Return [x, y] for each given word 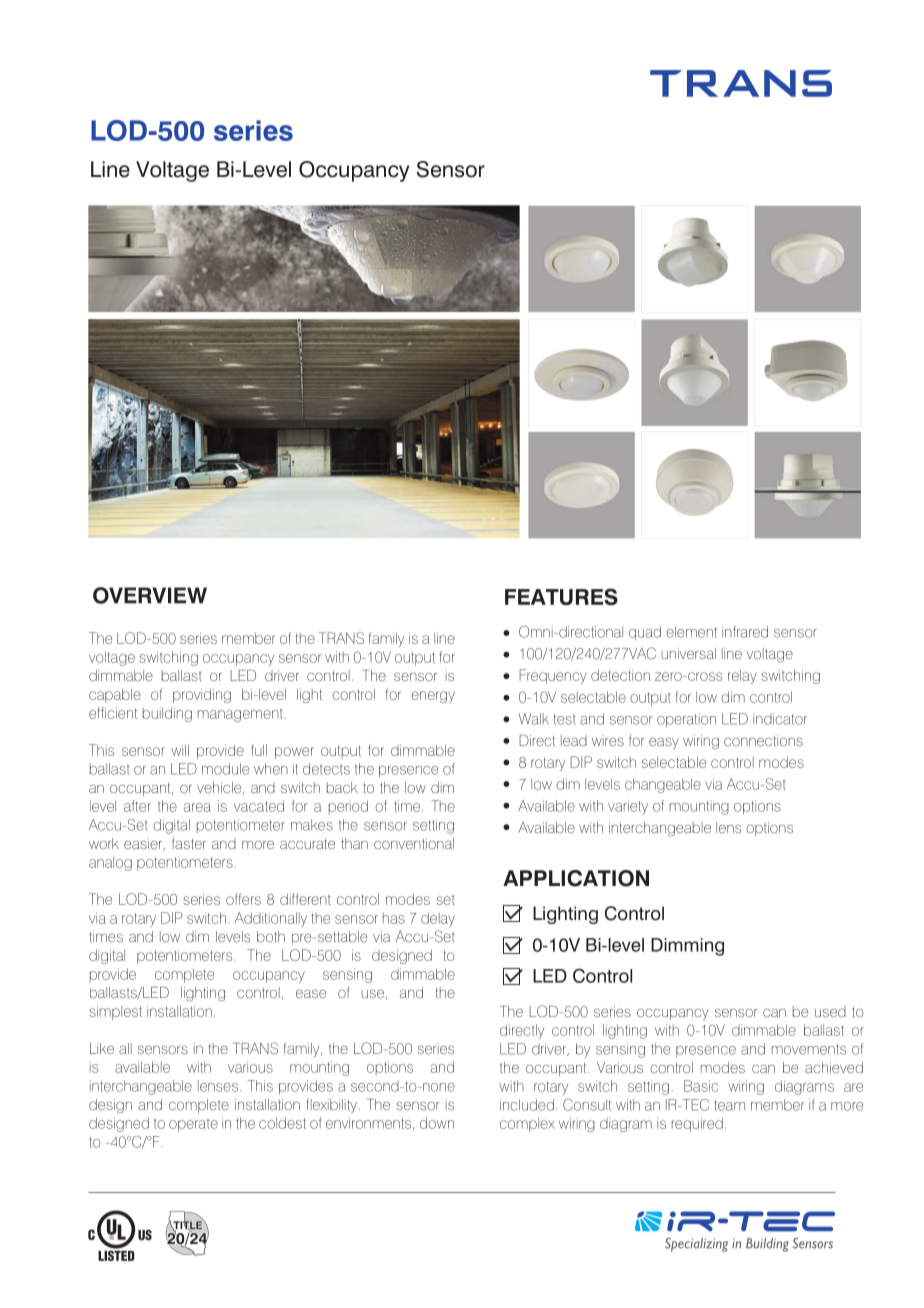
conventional [414, 843]
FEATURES [561, 596]
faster [189, 843]
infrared [745, 632]
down [437, 1123]
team [729, 1105]
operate [193, 1125]
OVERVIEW [150, 595]
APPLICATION [576, 878]
